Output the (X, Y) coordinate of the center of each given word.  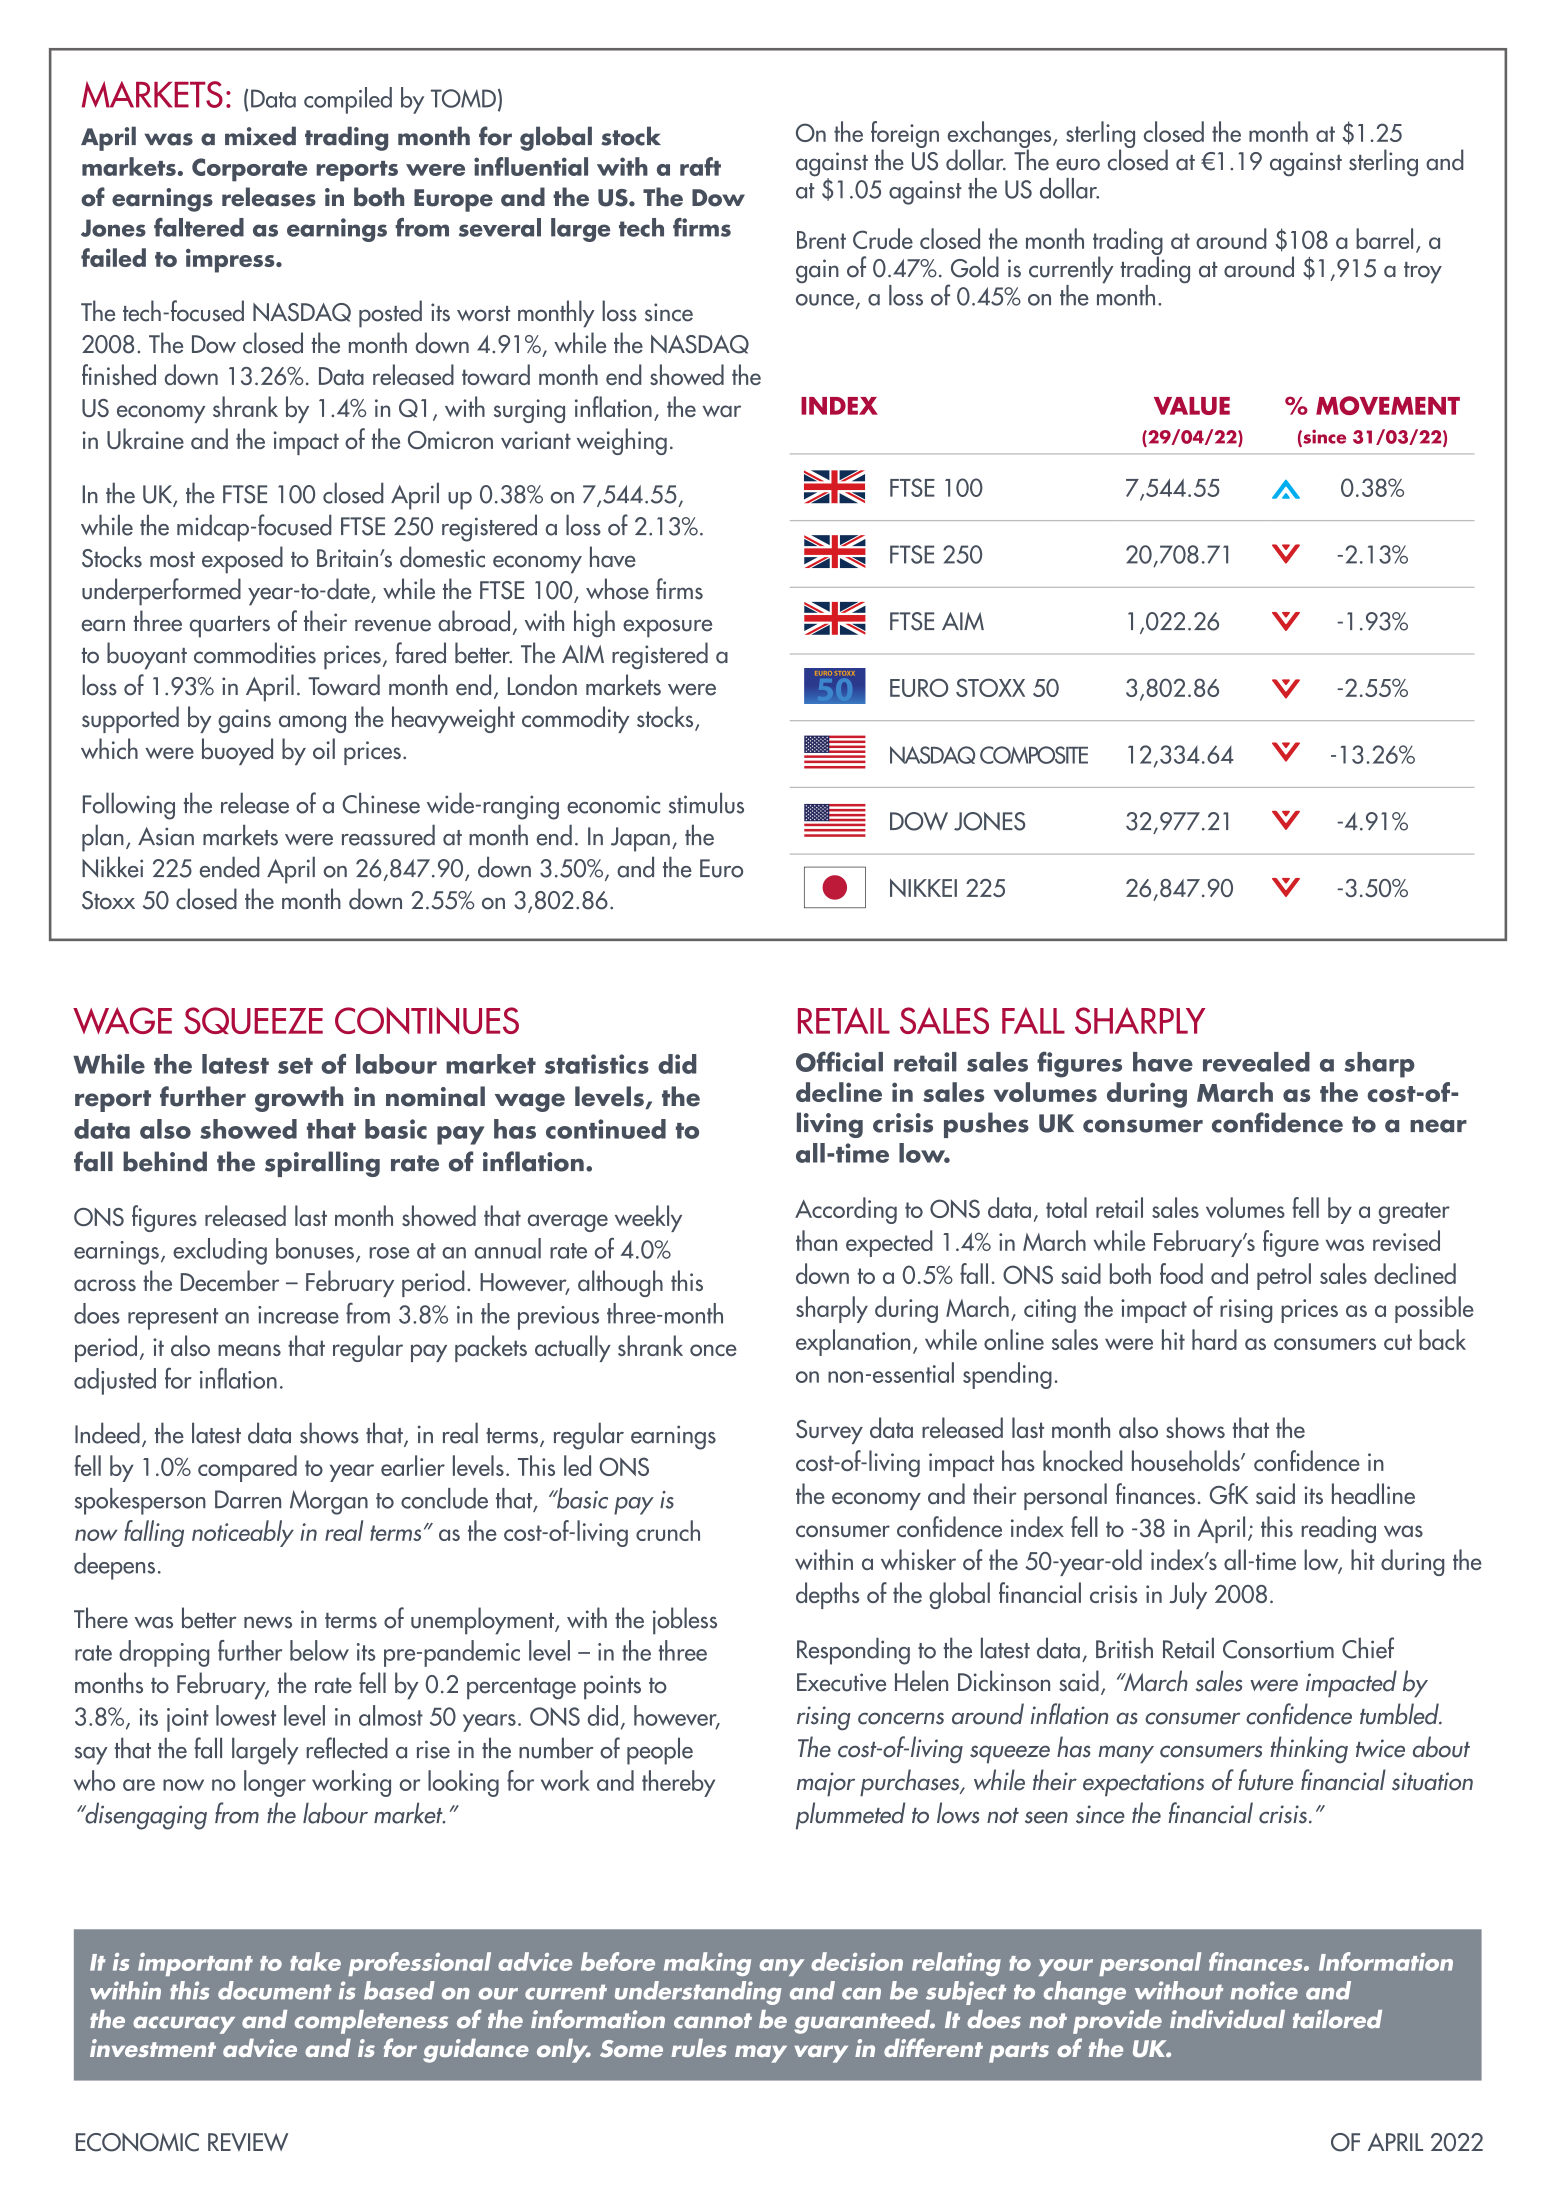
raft (700, 166)
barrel (1384, 238)
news (268, 1622)
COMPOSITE (1034, 755)
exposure (667, 628)
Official (839, 1061)
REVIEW (248, 2142)
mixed (260, 136)
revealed (1256, 1062)
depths (827, 1595)
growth (299, 1099)
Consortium (1278, 1649)
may (761, 2054)
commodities (255, 653)
